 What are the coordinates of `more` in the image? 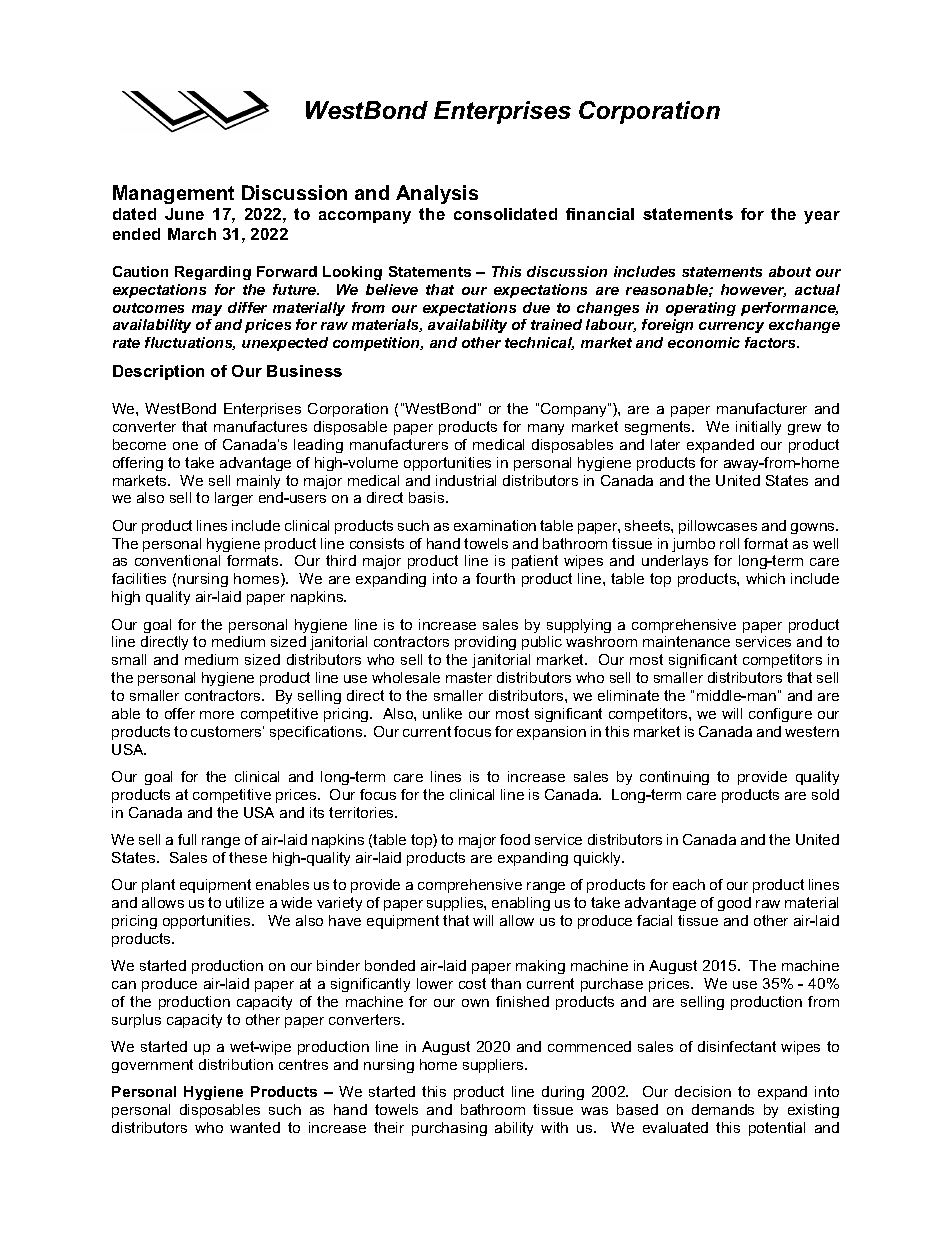 It's located at (217, 715).
